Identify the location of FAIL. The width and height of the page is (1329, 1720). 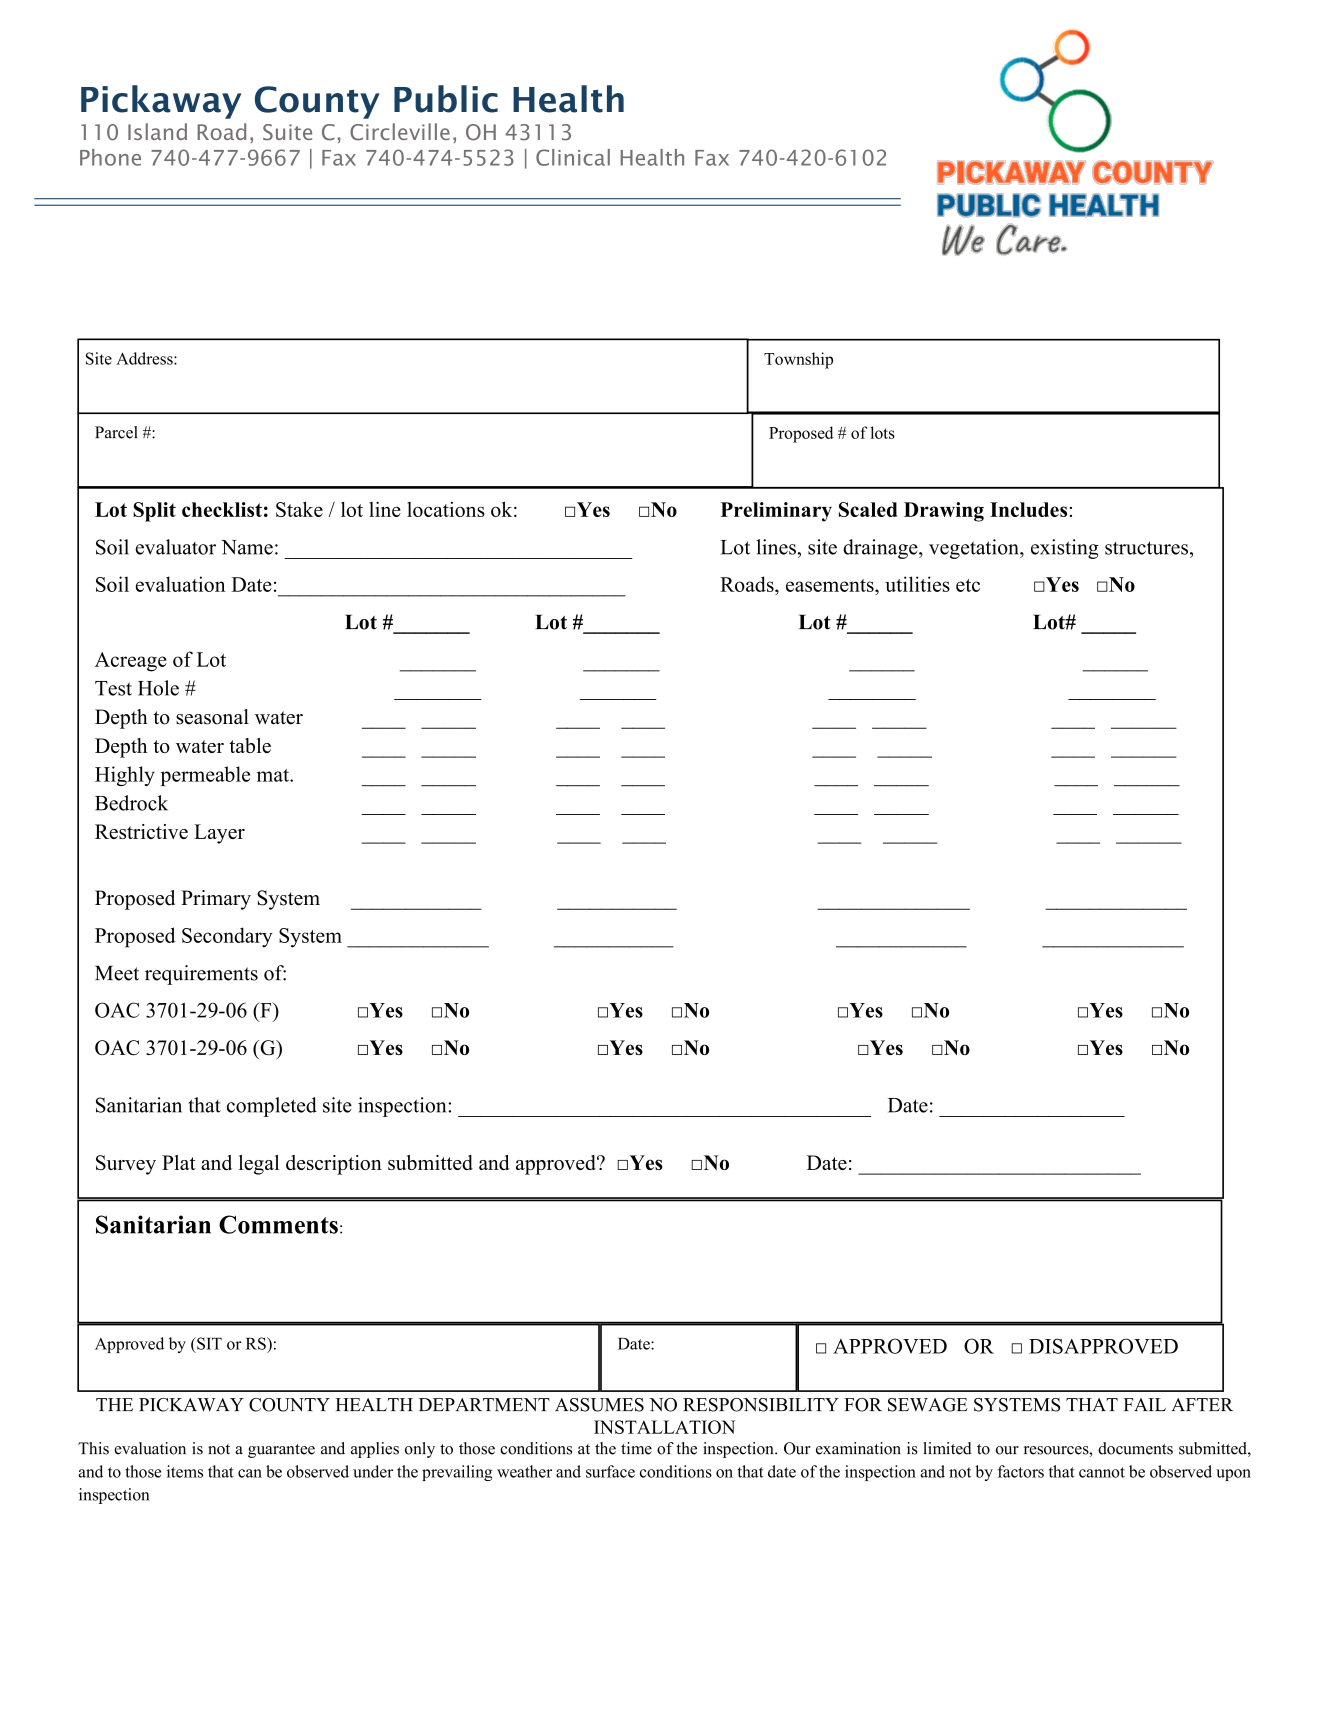
(1144, 1404).
